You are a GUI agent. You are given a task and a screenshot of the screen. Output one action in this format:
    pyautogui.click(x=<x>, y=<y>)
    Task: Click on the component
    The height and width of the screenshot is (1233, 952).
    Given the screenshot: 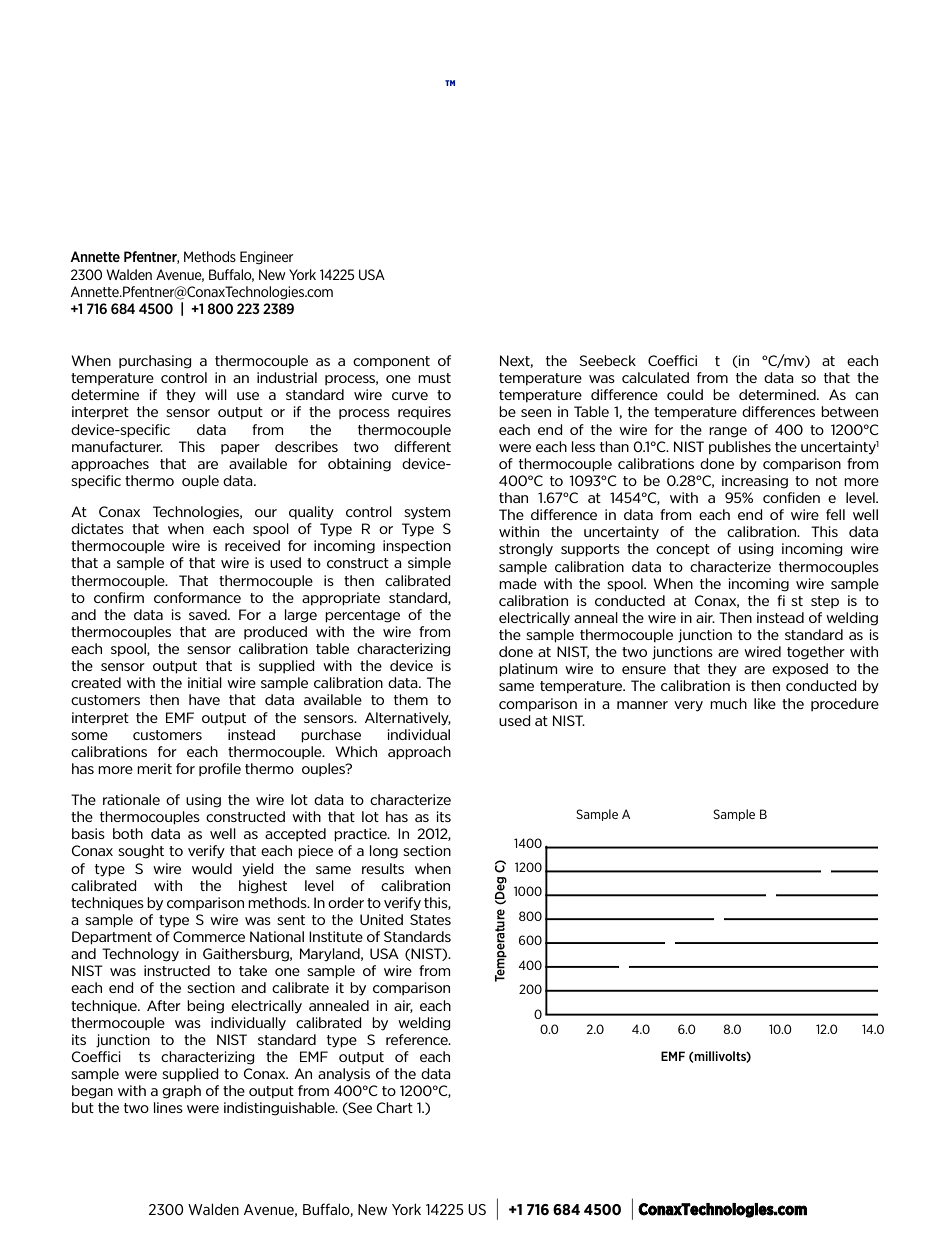 What is the action you would take?
    pyautogui.click(x=391, y=362)
